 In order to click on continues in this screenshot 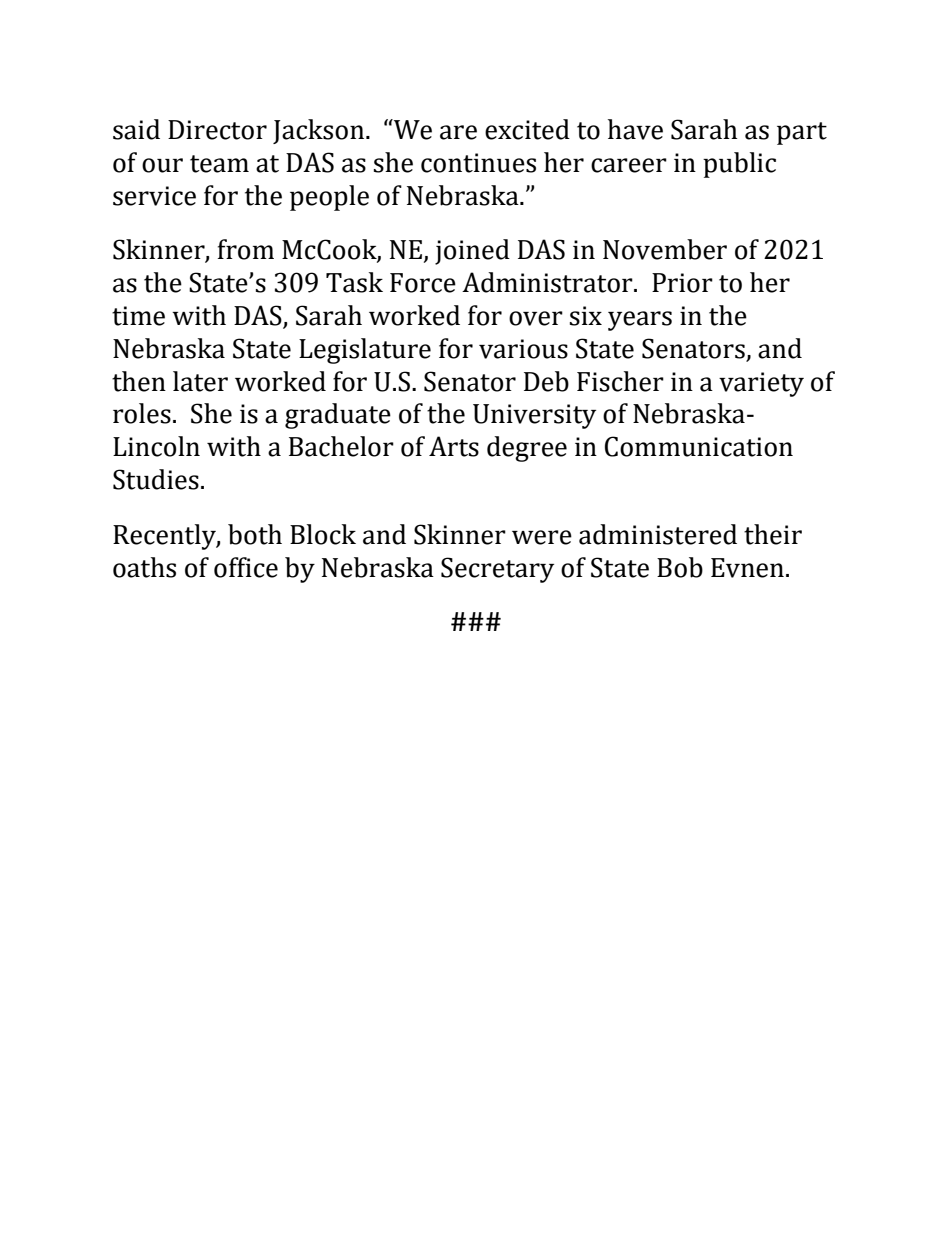, I will do `click(478, 163)`.
